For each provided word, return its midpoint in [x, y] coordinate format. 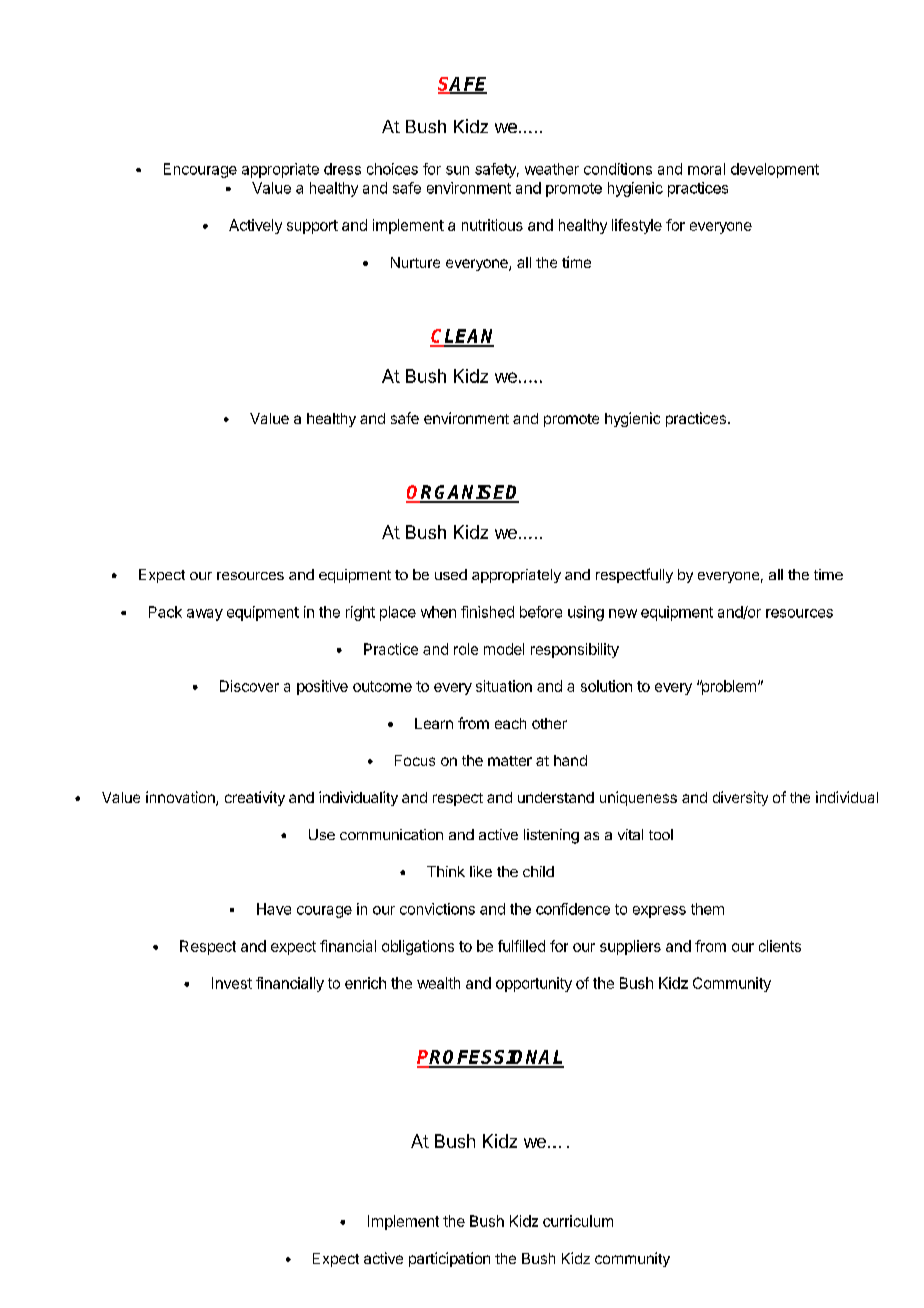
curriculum [578, 1221]
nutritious [492, 225]
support [312, 227]
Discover [249, 686]
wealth [438, 983]
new [623, 613]
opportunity [534, 984]
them [707, 909]
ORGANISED [462, 493]
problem [728, 687]
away [205, 615]
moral [706, 169]
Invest [232, 983]
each [510, 723]
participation [449, 1259]
